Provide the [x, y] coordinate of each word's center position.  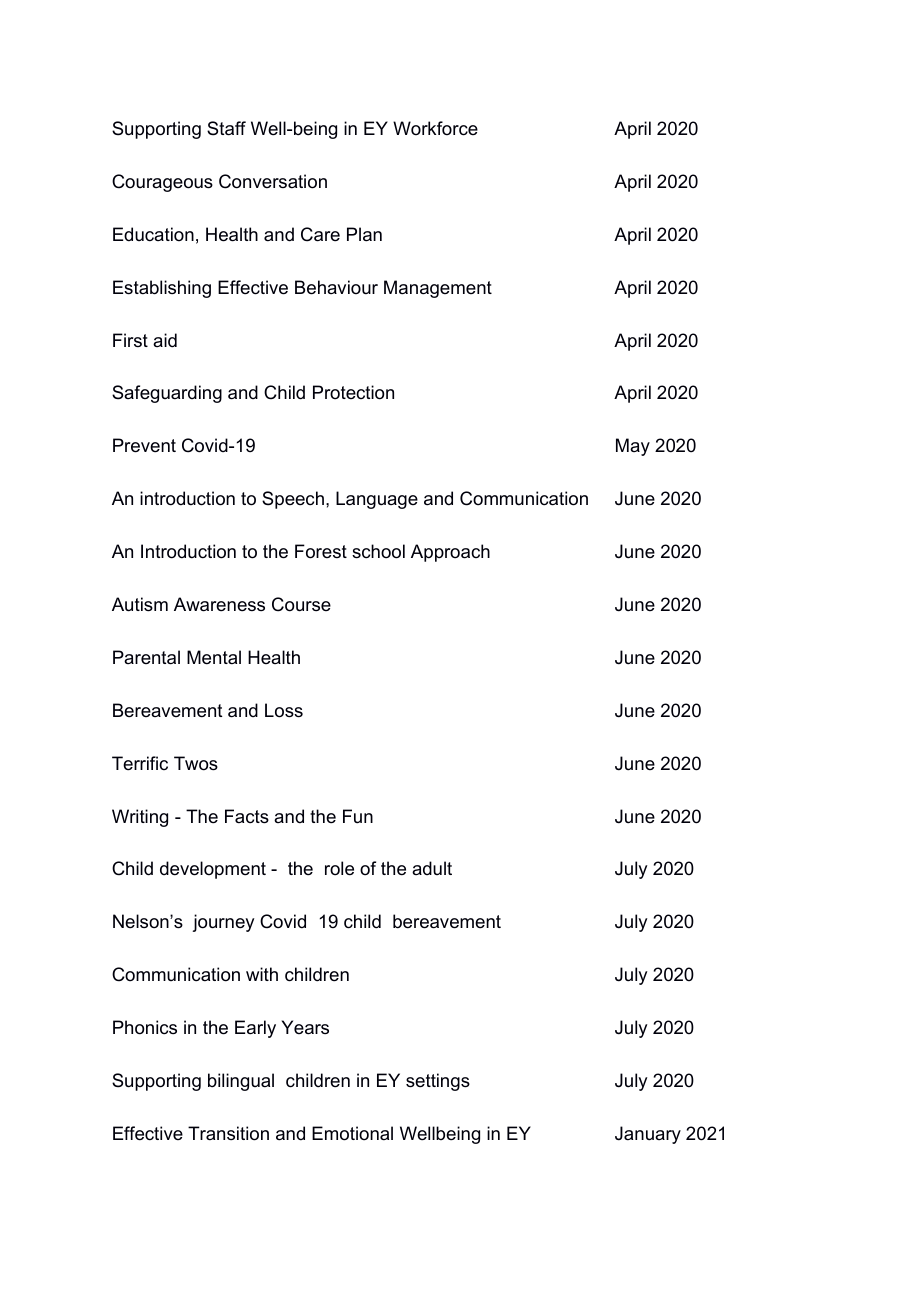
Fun [358, 816]
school [378, 551]
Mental [214, 657]
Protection [353, 392]
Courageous [162, 183]
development [213, 870]
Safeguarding [167, 394]
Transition [228, 1133]
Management [438, 289]
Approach [450, 553]
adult [432, 868]
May [633, 447]
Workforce [435, 128]
